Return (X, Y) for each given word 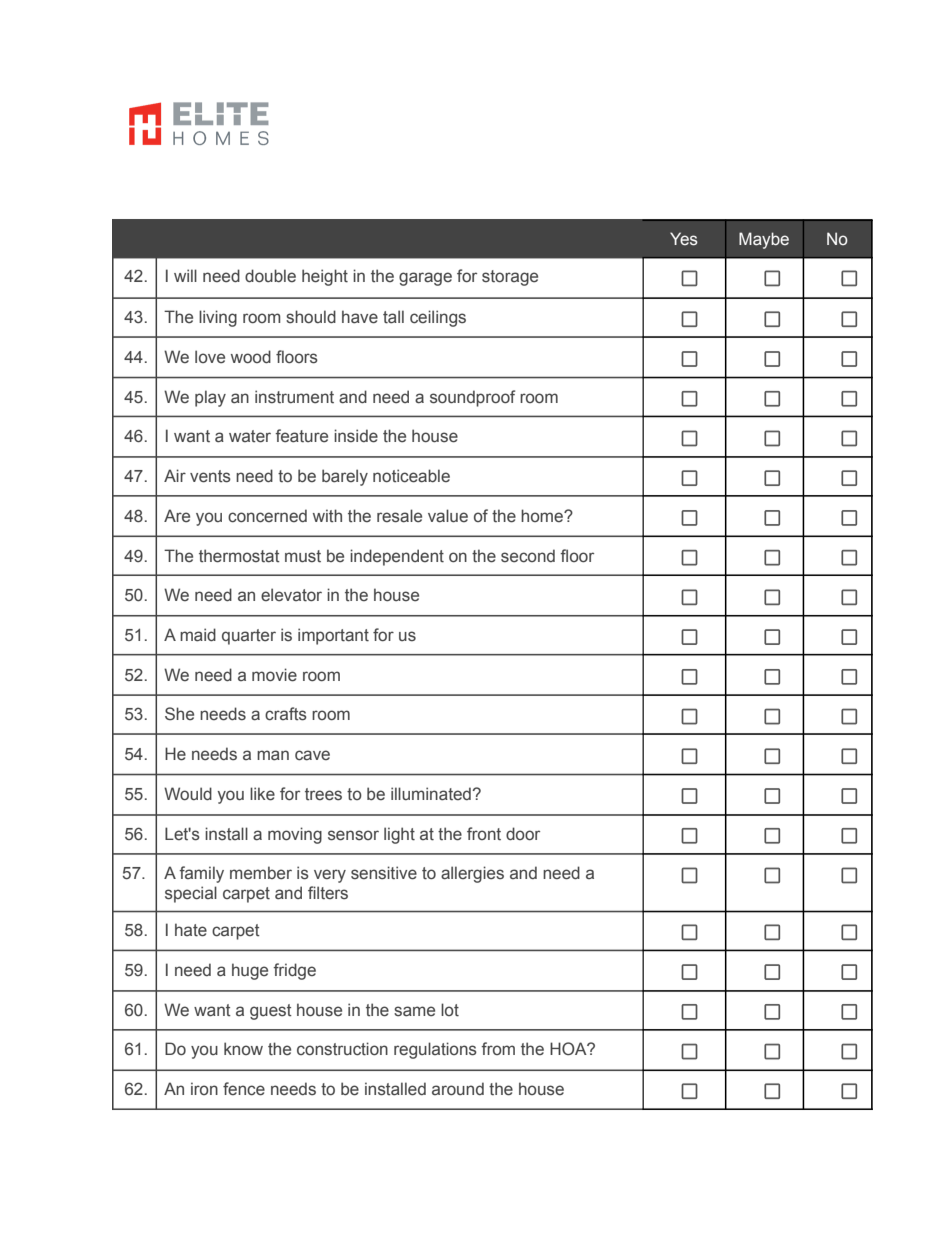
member (261, 873)
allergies (472, 874)
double (270, 275)
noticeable (411, 476)
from (498, 1048)
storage (510, 278)
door (523, 833)
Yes (684, 239)
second (528, 556)
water (250, 436)
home (543, 515)
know (243, 1048)
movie (274, 675)
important (333, 636)
